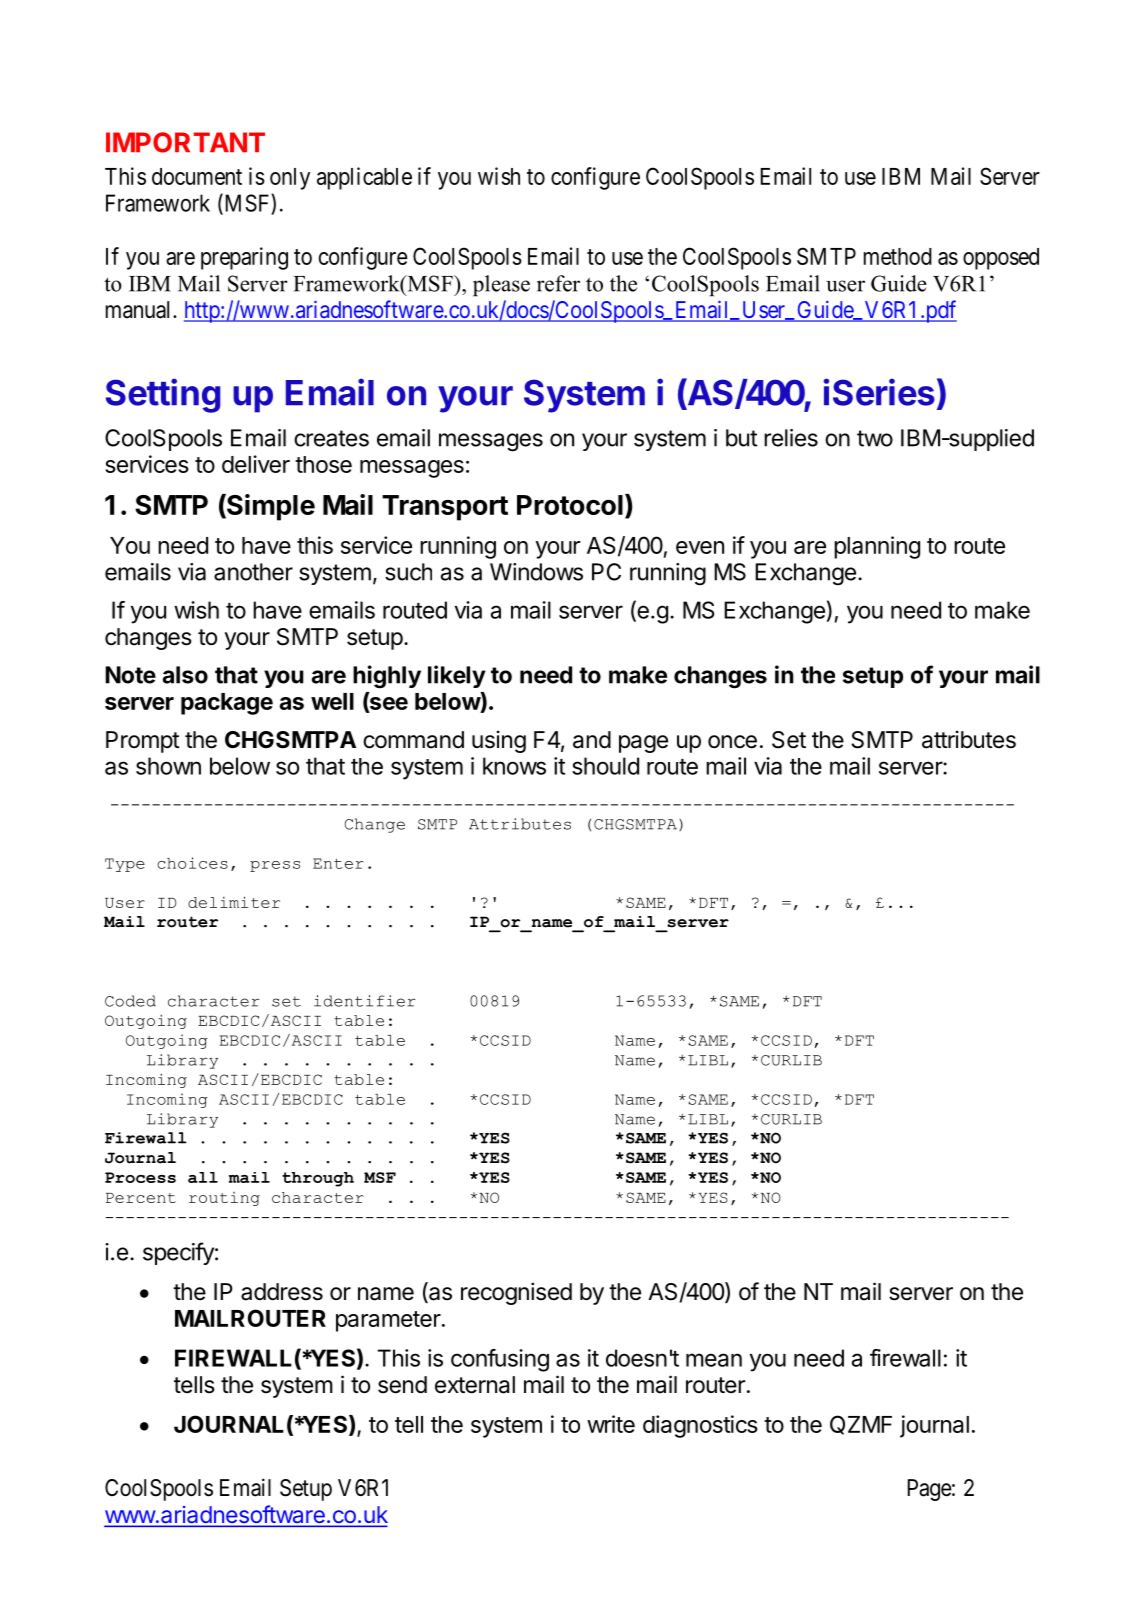 The image size is (1148, 1623). I want to click on refer, so click(558, 283).
